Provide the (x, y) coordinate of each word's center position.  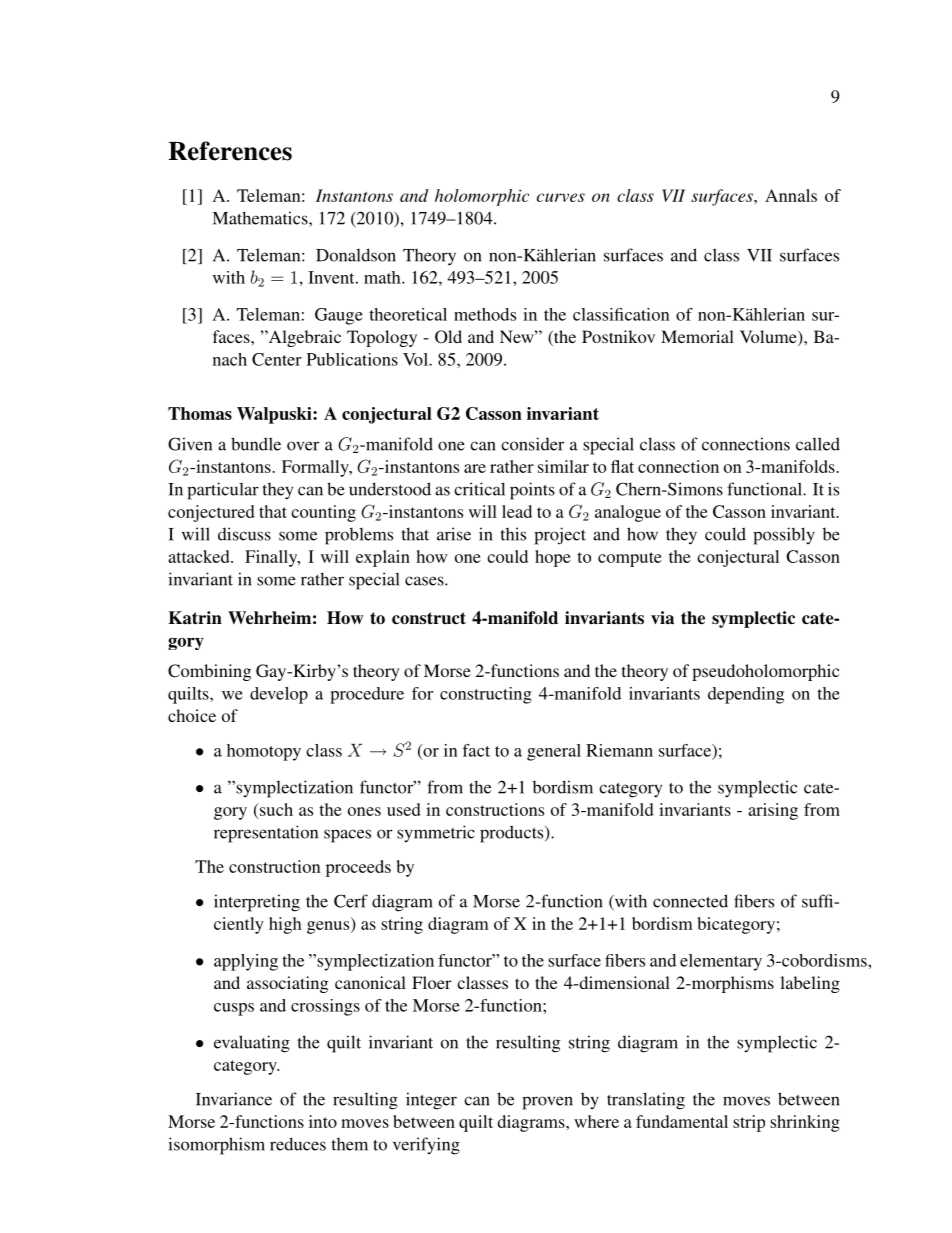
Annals (791, 195)
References (230, 151)
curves (561, 197)
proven (547, 1103)
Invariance (234, 1099)
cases (425, 581)
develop (279, 695)
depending (746, 695)
